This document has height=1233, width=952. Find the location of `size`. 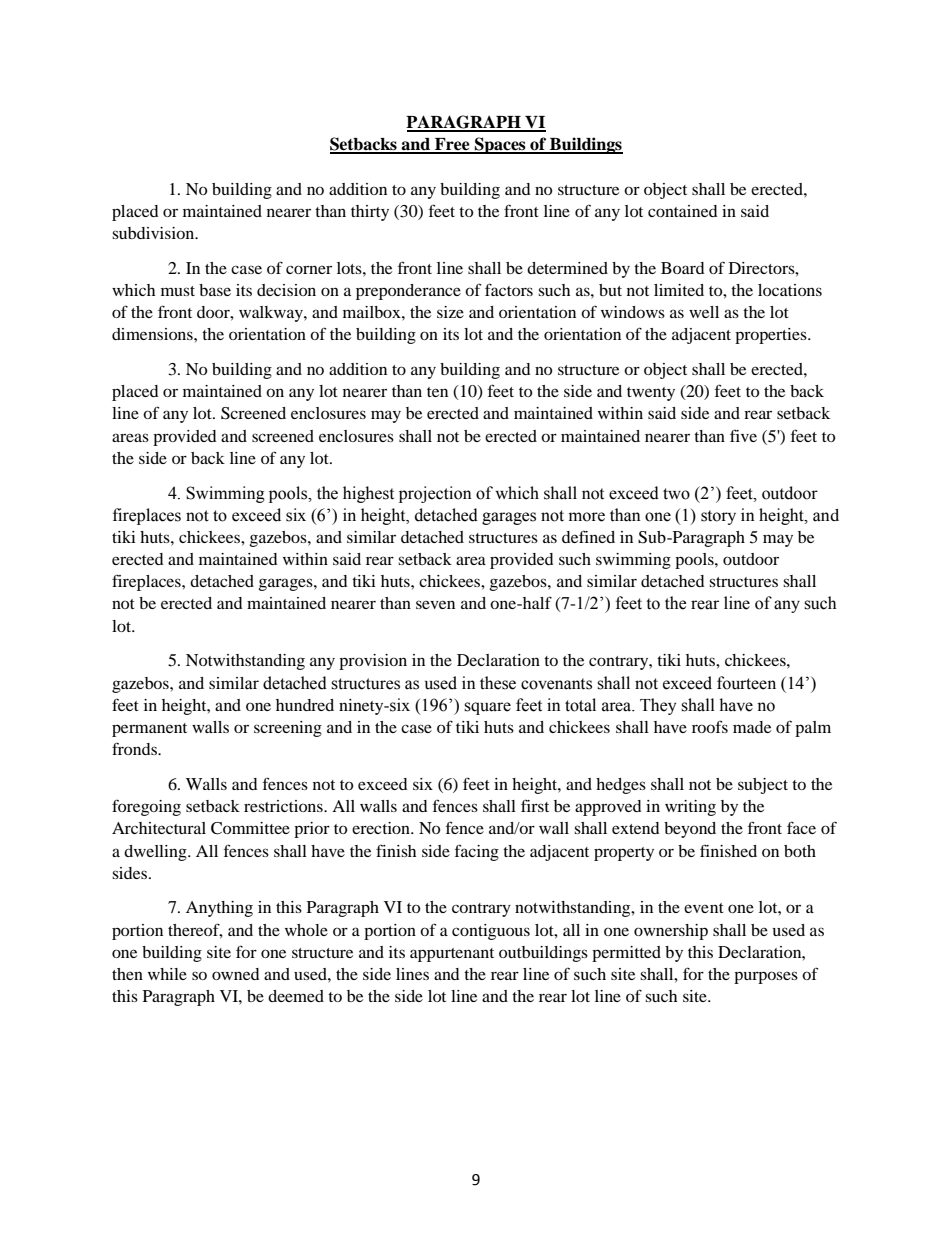

size is located at coordinates (450, 312).
